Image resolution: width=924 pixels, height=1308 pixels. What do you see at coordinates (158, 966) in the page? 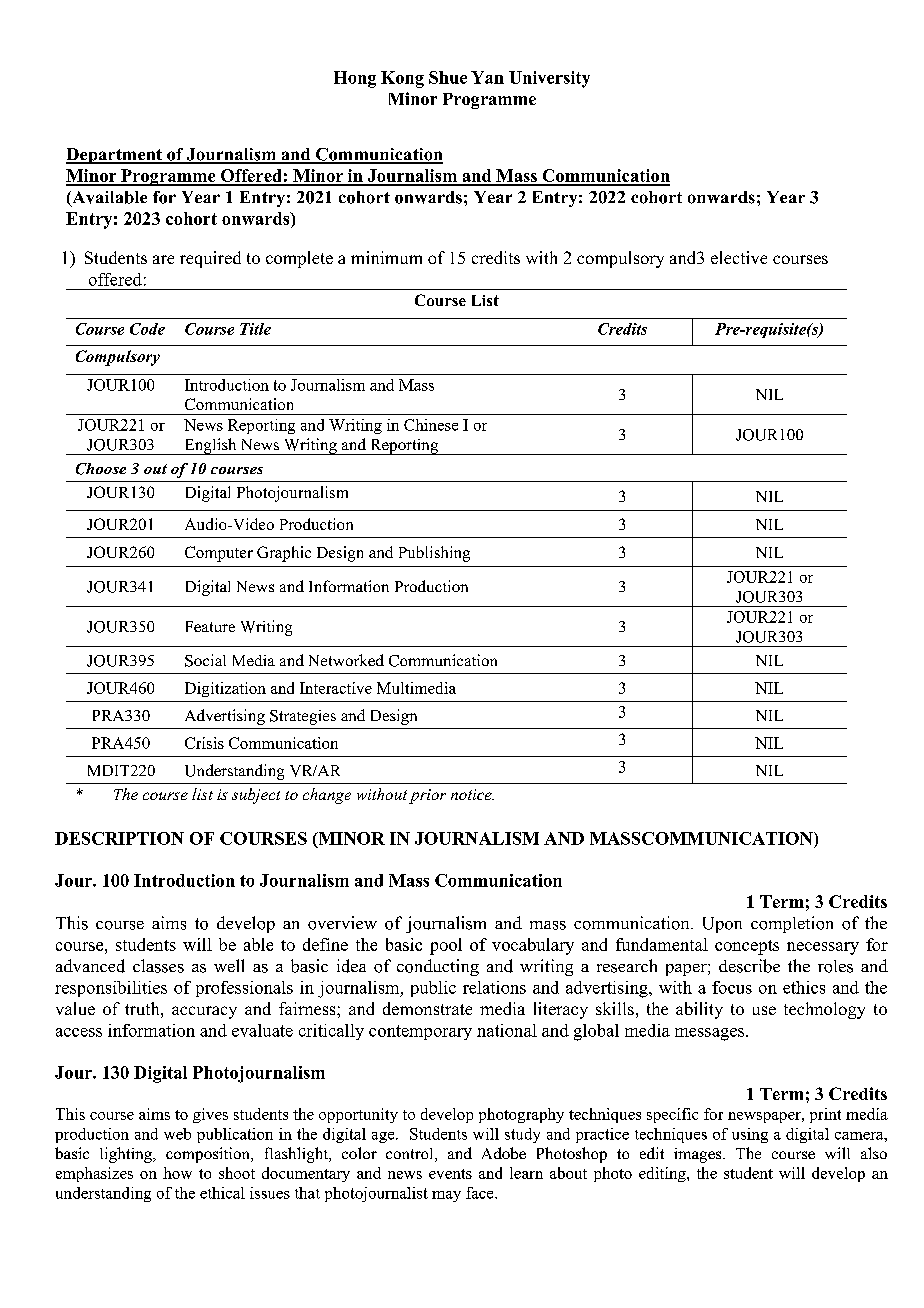
I see `classes` at bounding box center [158, 966].
